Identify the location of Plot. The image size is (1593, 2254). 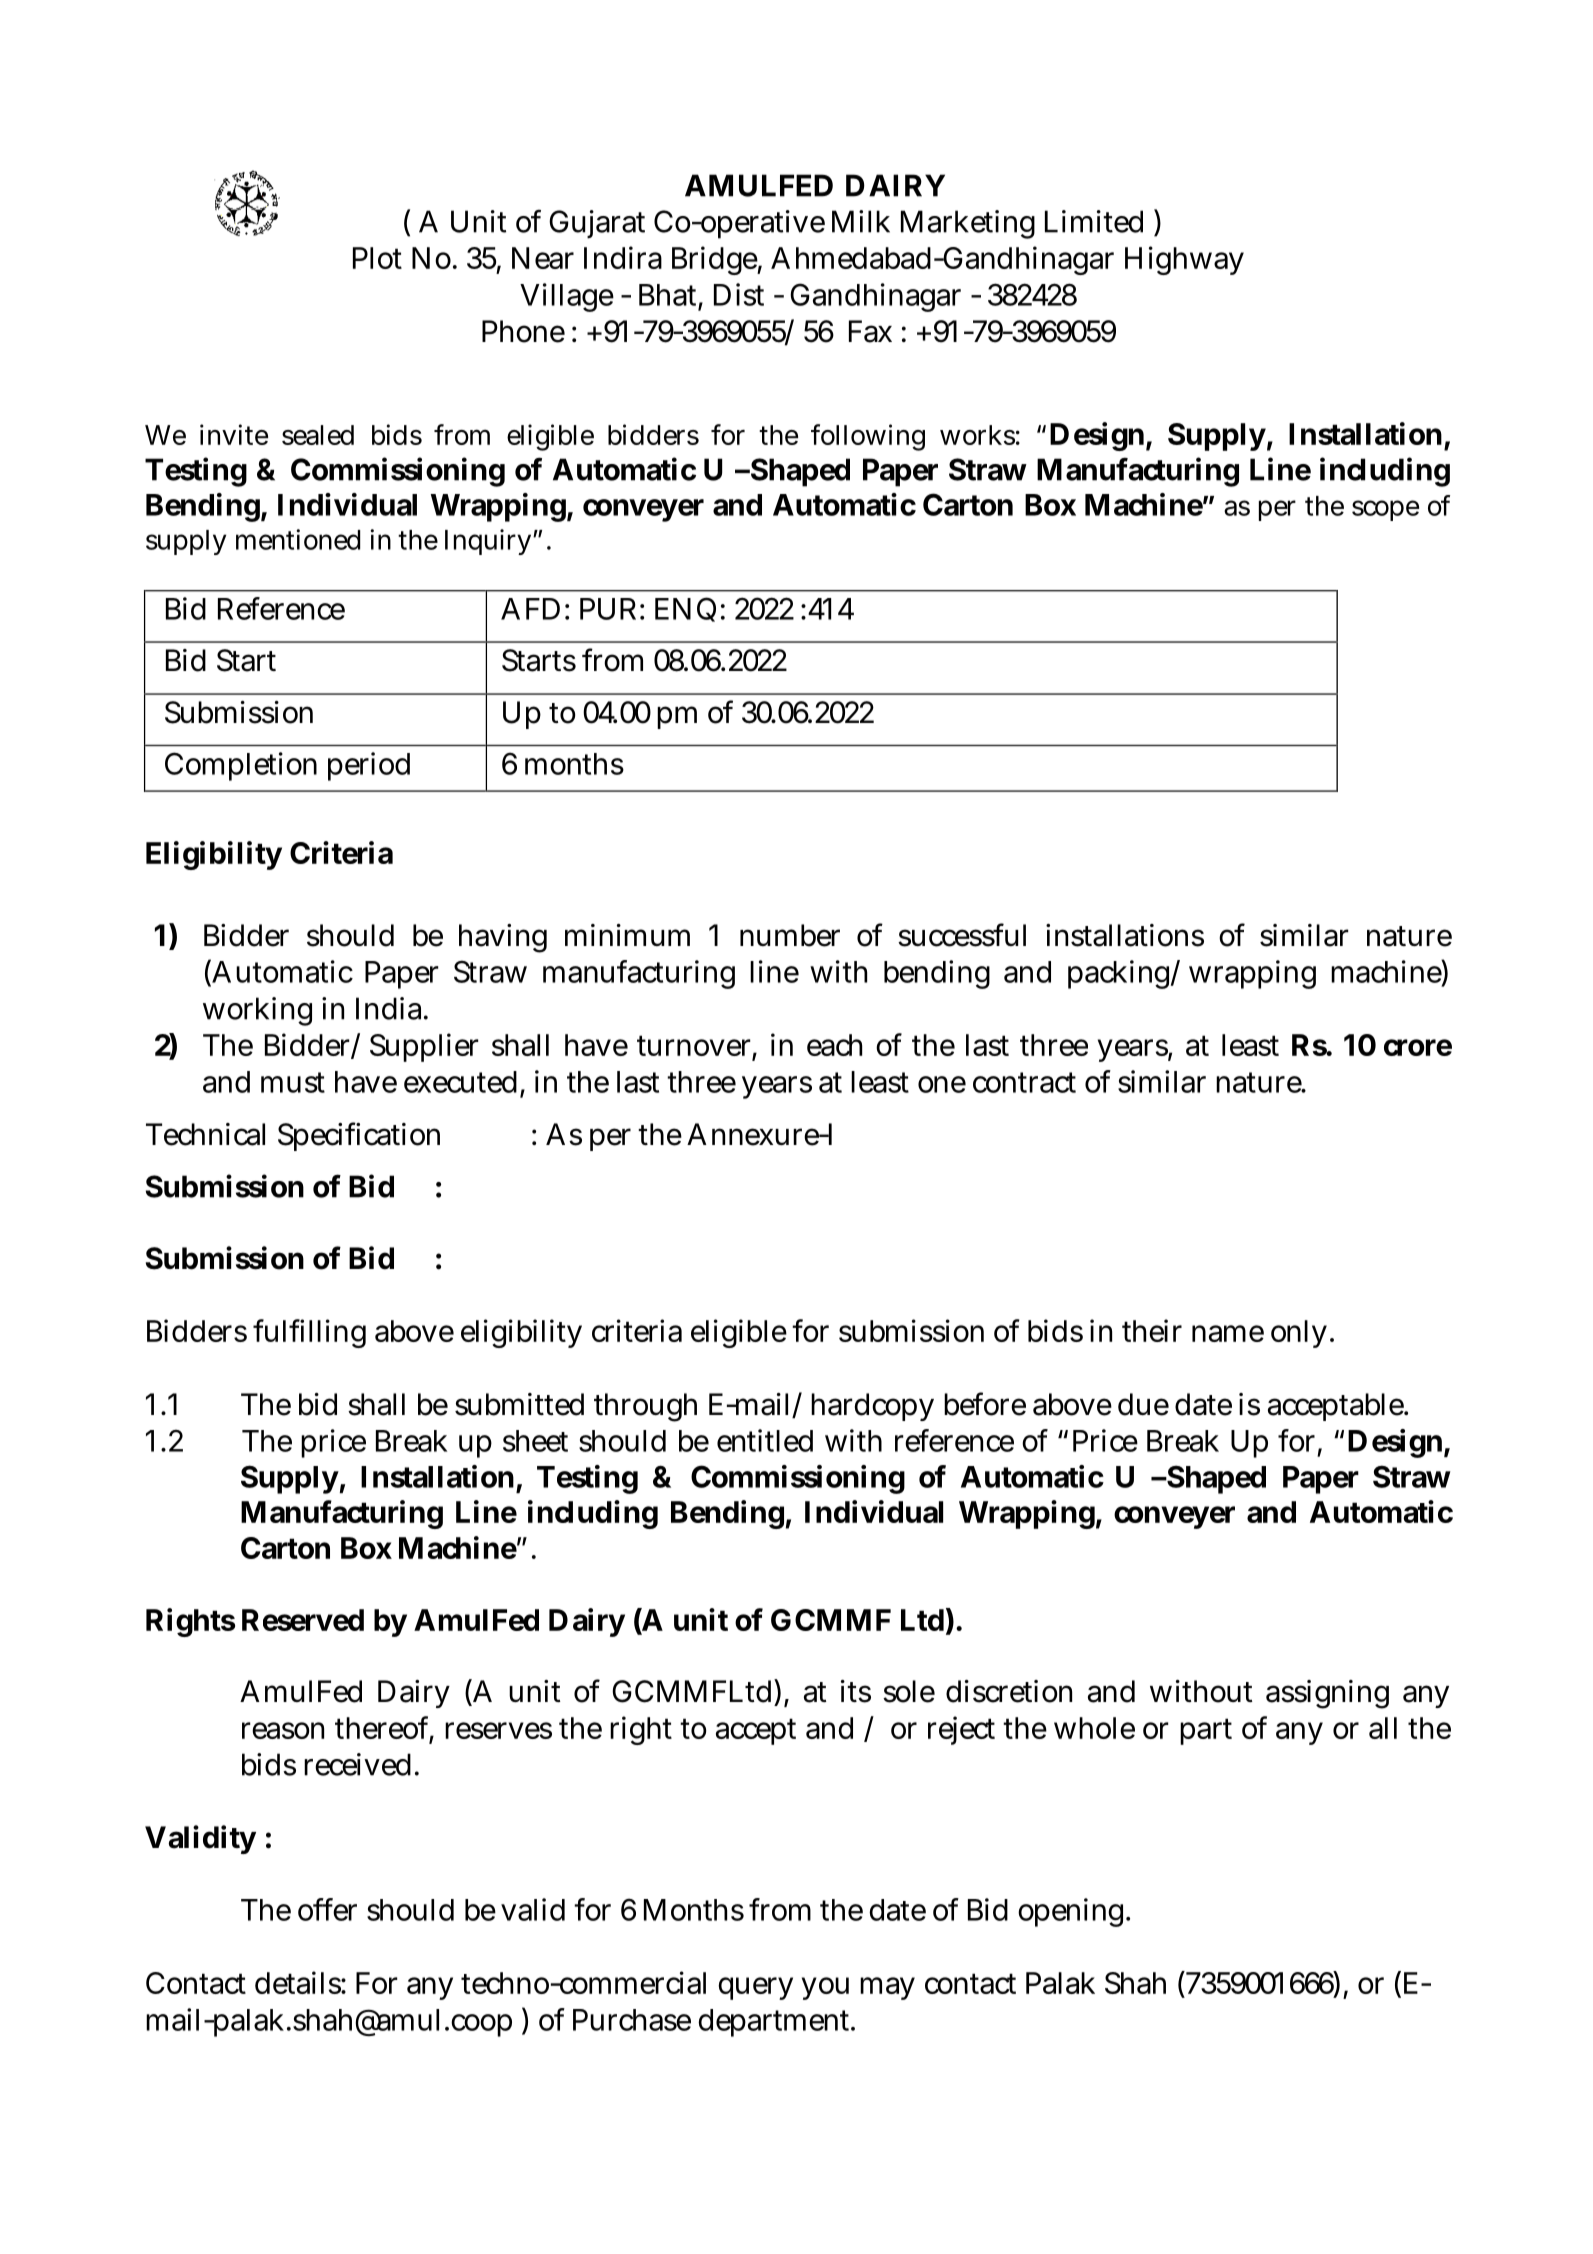
(377, 258).
